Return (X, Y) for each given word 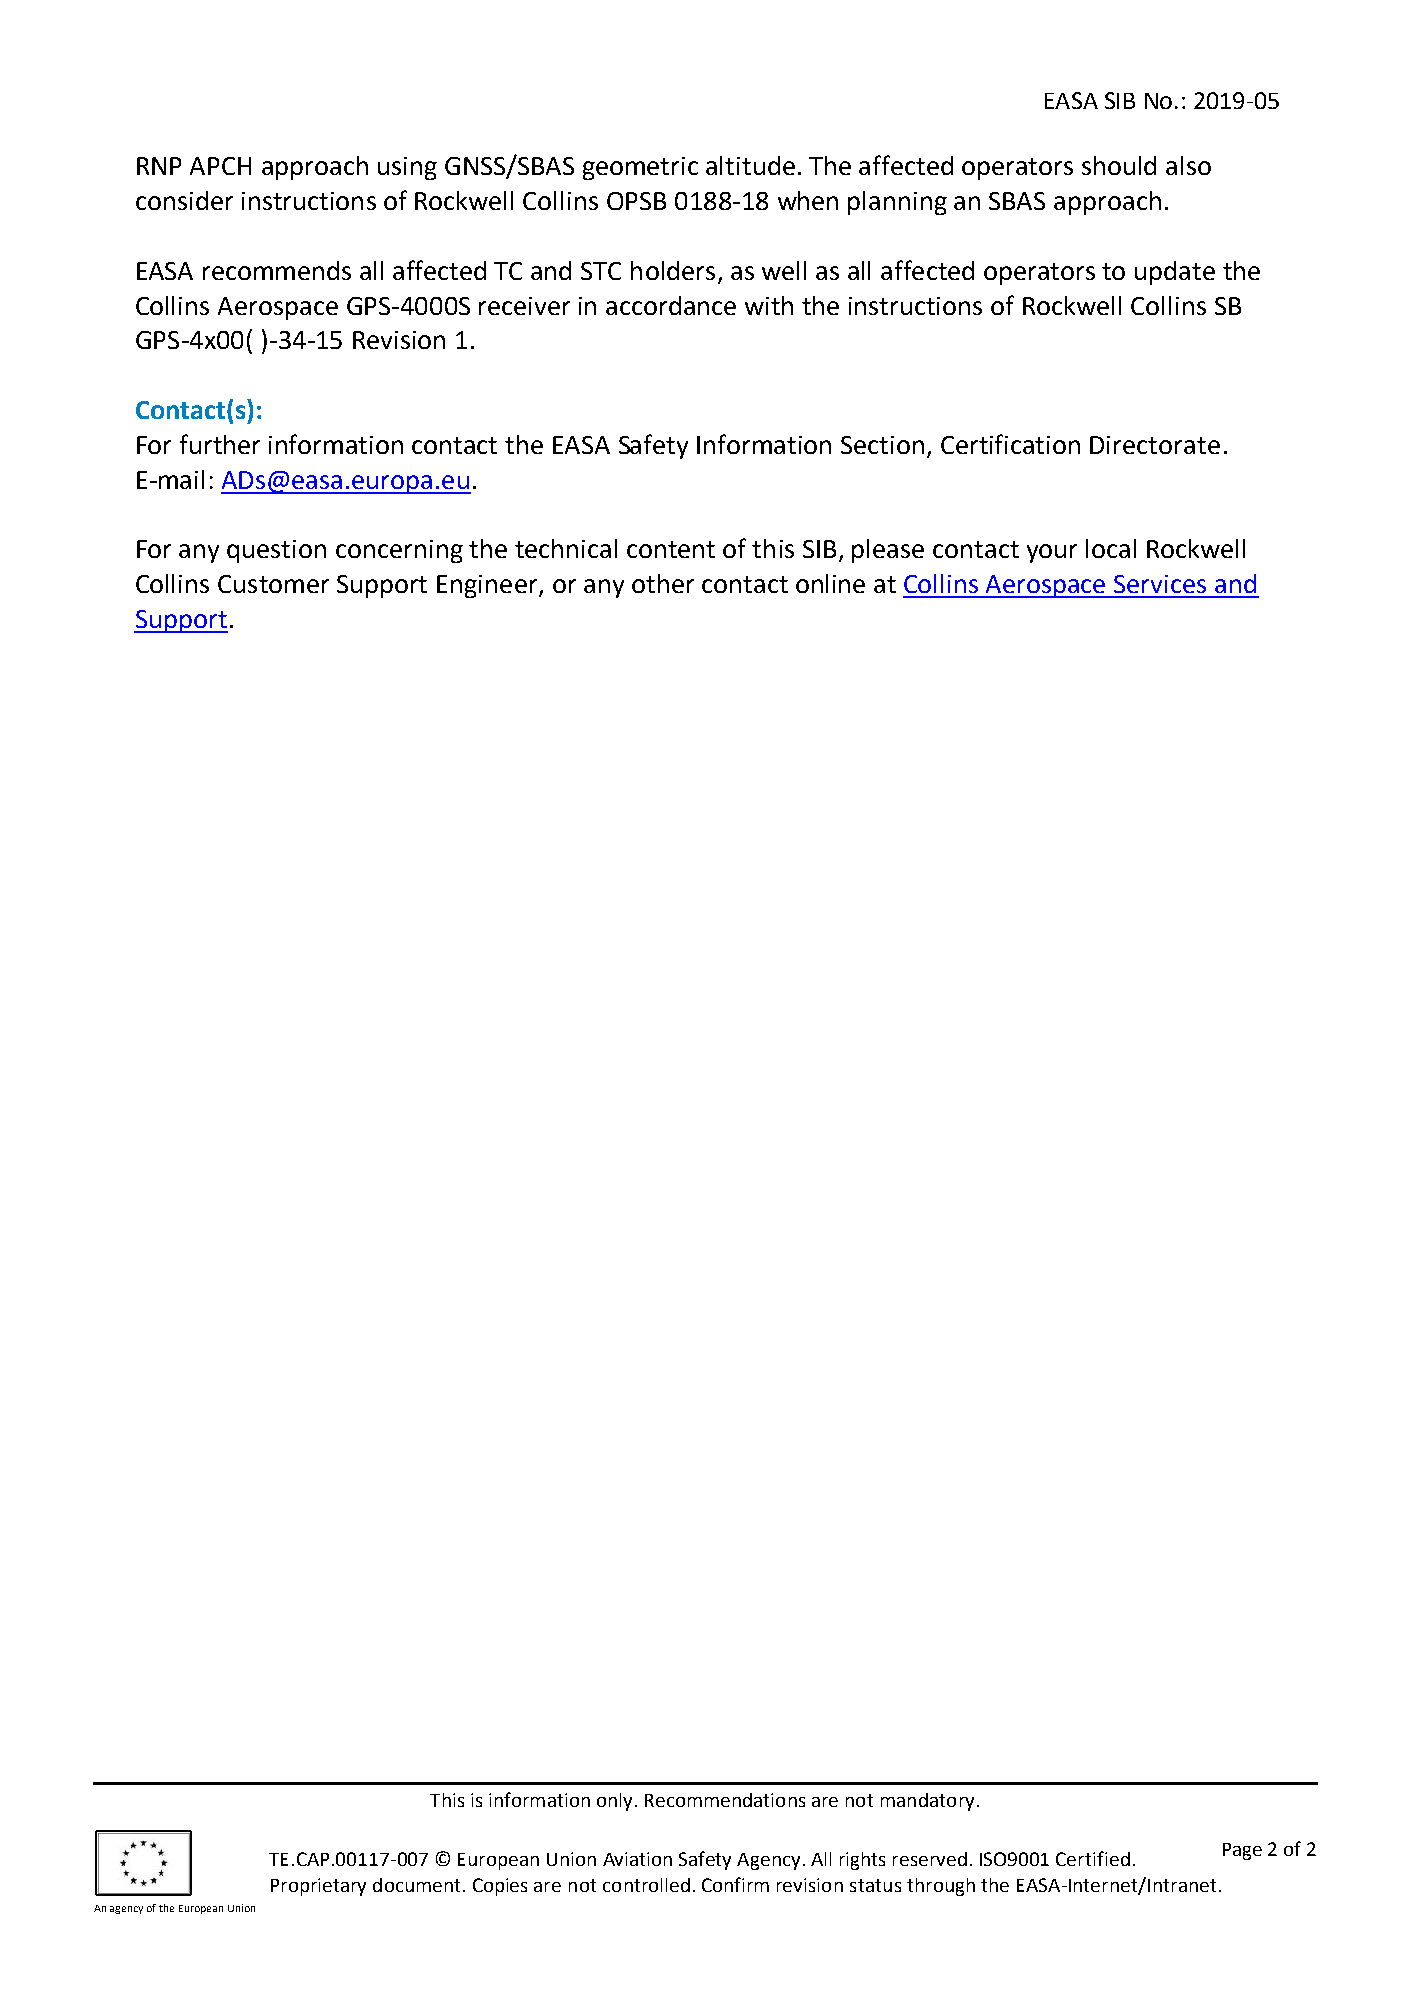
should (1119, 165)
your (1052, 553)
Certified (1093, 1858)
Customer (273, 584)
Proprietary (318, 1887)
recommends (277, 270)
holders (673, 270)
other (663, 583)
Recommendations (725, 1800)
